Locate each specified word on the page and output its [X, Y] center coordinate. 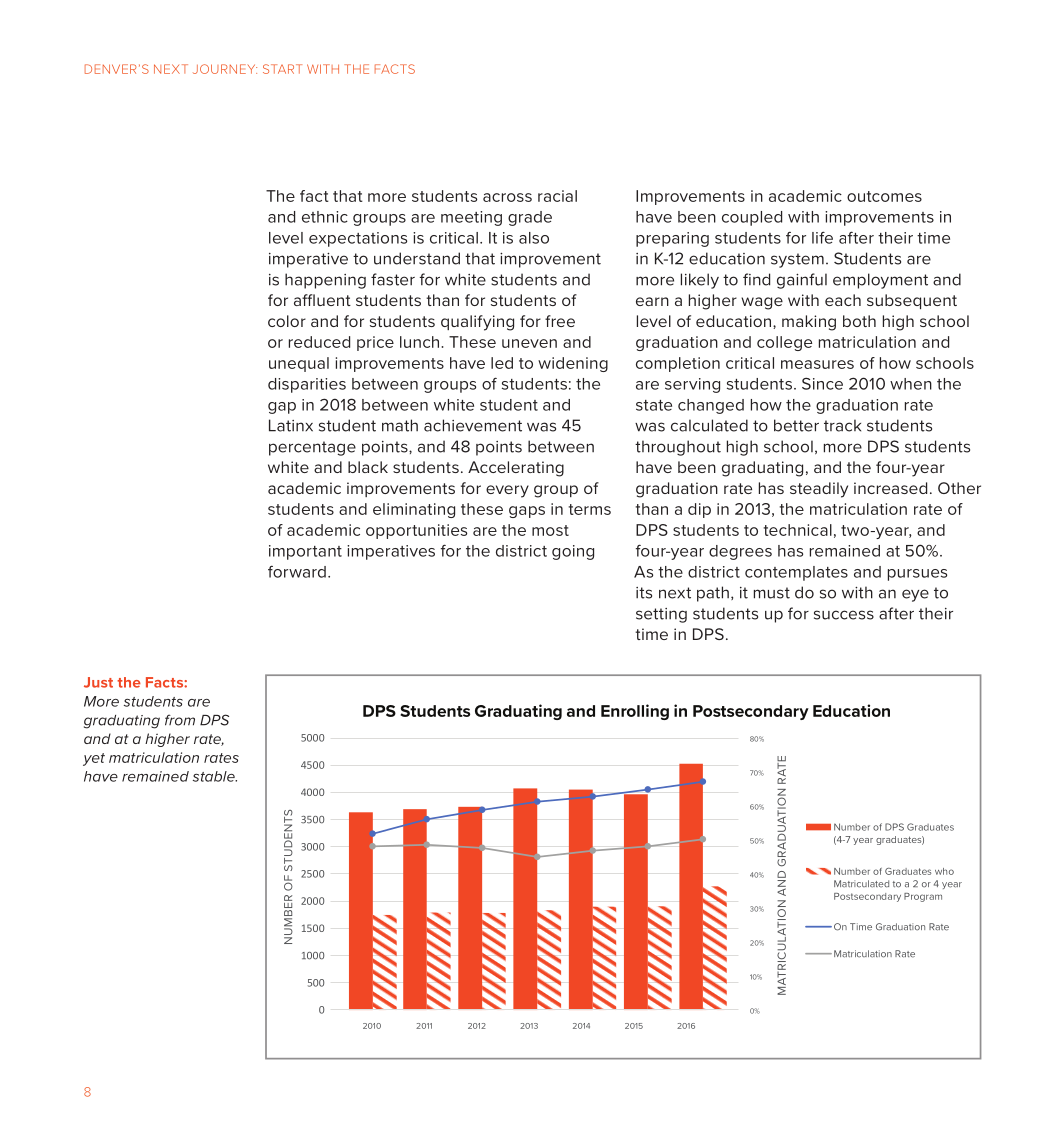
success [844, 615]
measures [817, 364]
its [644, 593]
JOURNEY [225, 69]
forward [297, 572]
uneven [529, 343]
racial [557, 196]
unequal [299, 364]
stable [215, 776]
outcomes [884, 196]
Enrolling [635, 712]
